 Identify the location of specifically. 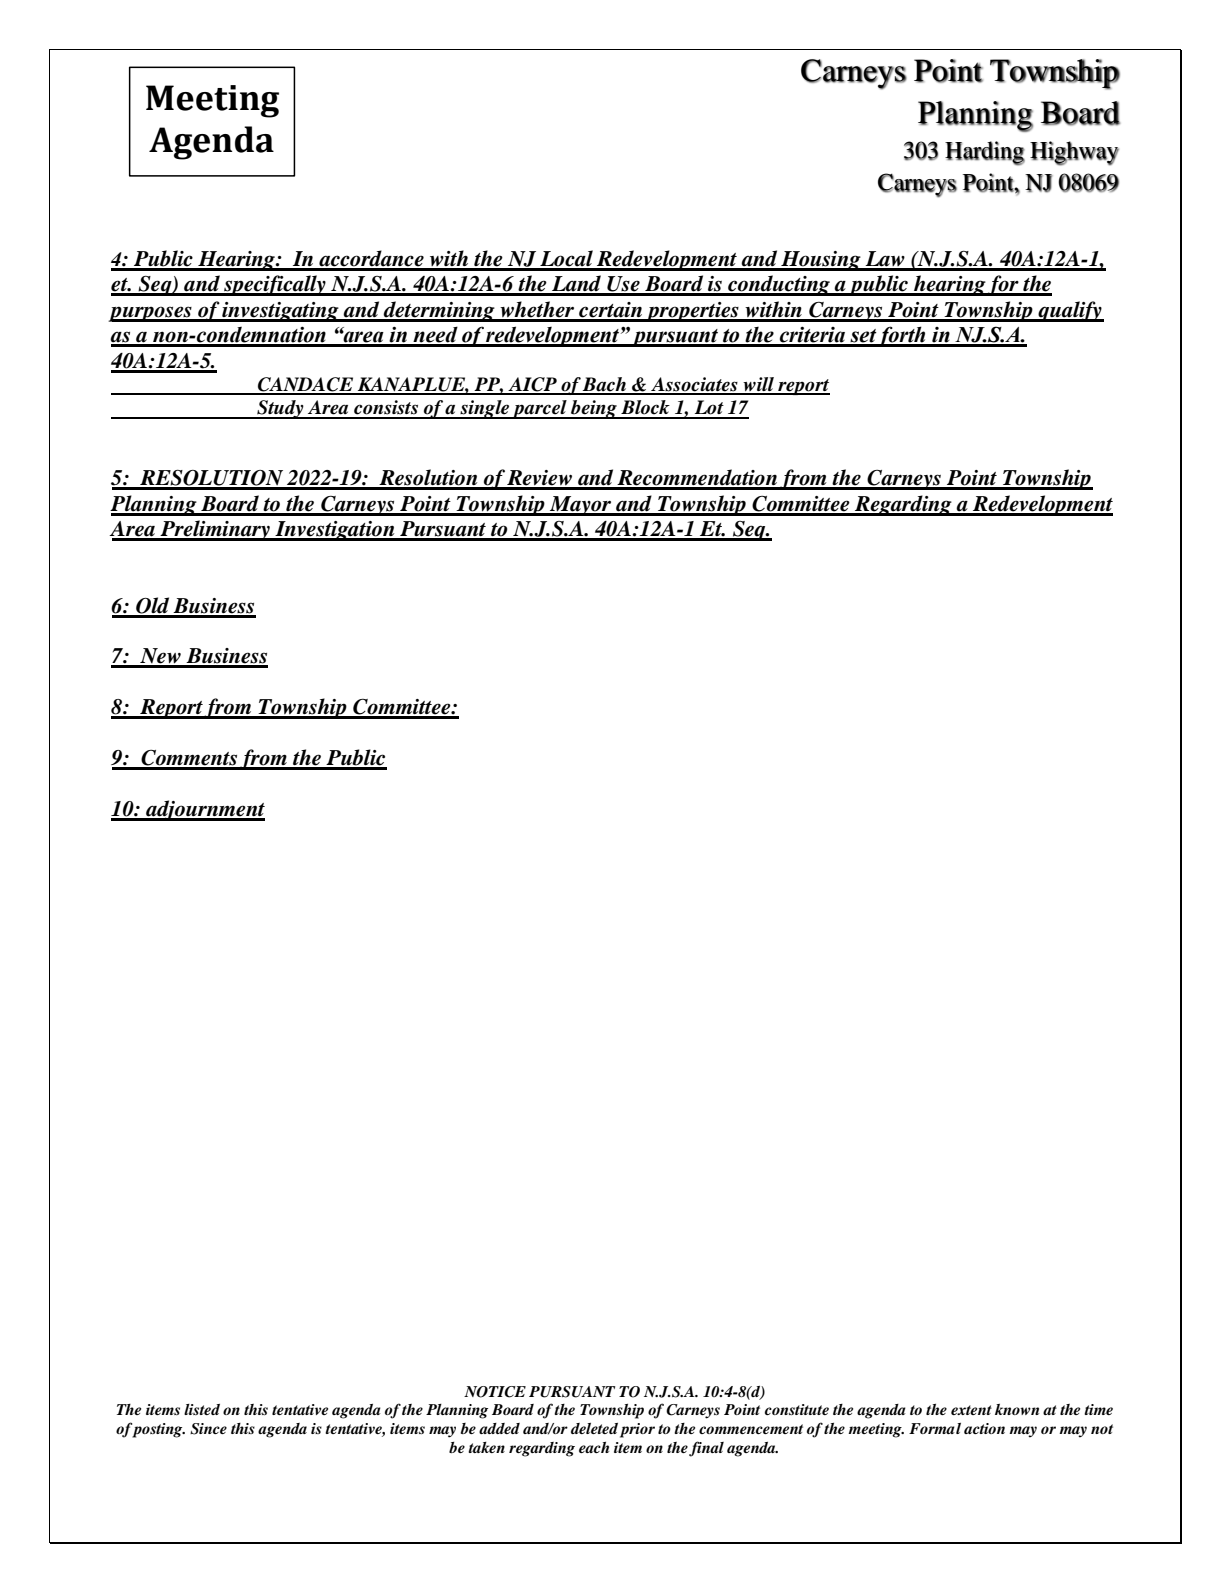
(275, 285).
